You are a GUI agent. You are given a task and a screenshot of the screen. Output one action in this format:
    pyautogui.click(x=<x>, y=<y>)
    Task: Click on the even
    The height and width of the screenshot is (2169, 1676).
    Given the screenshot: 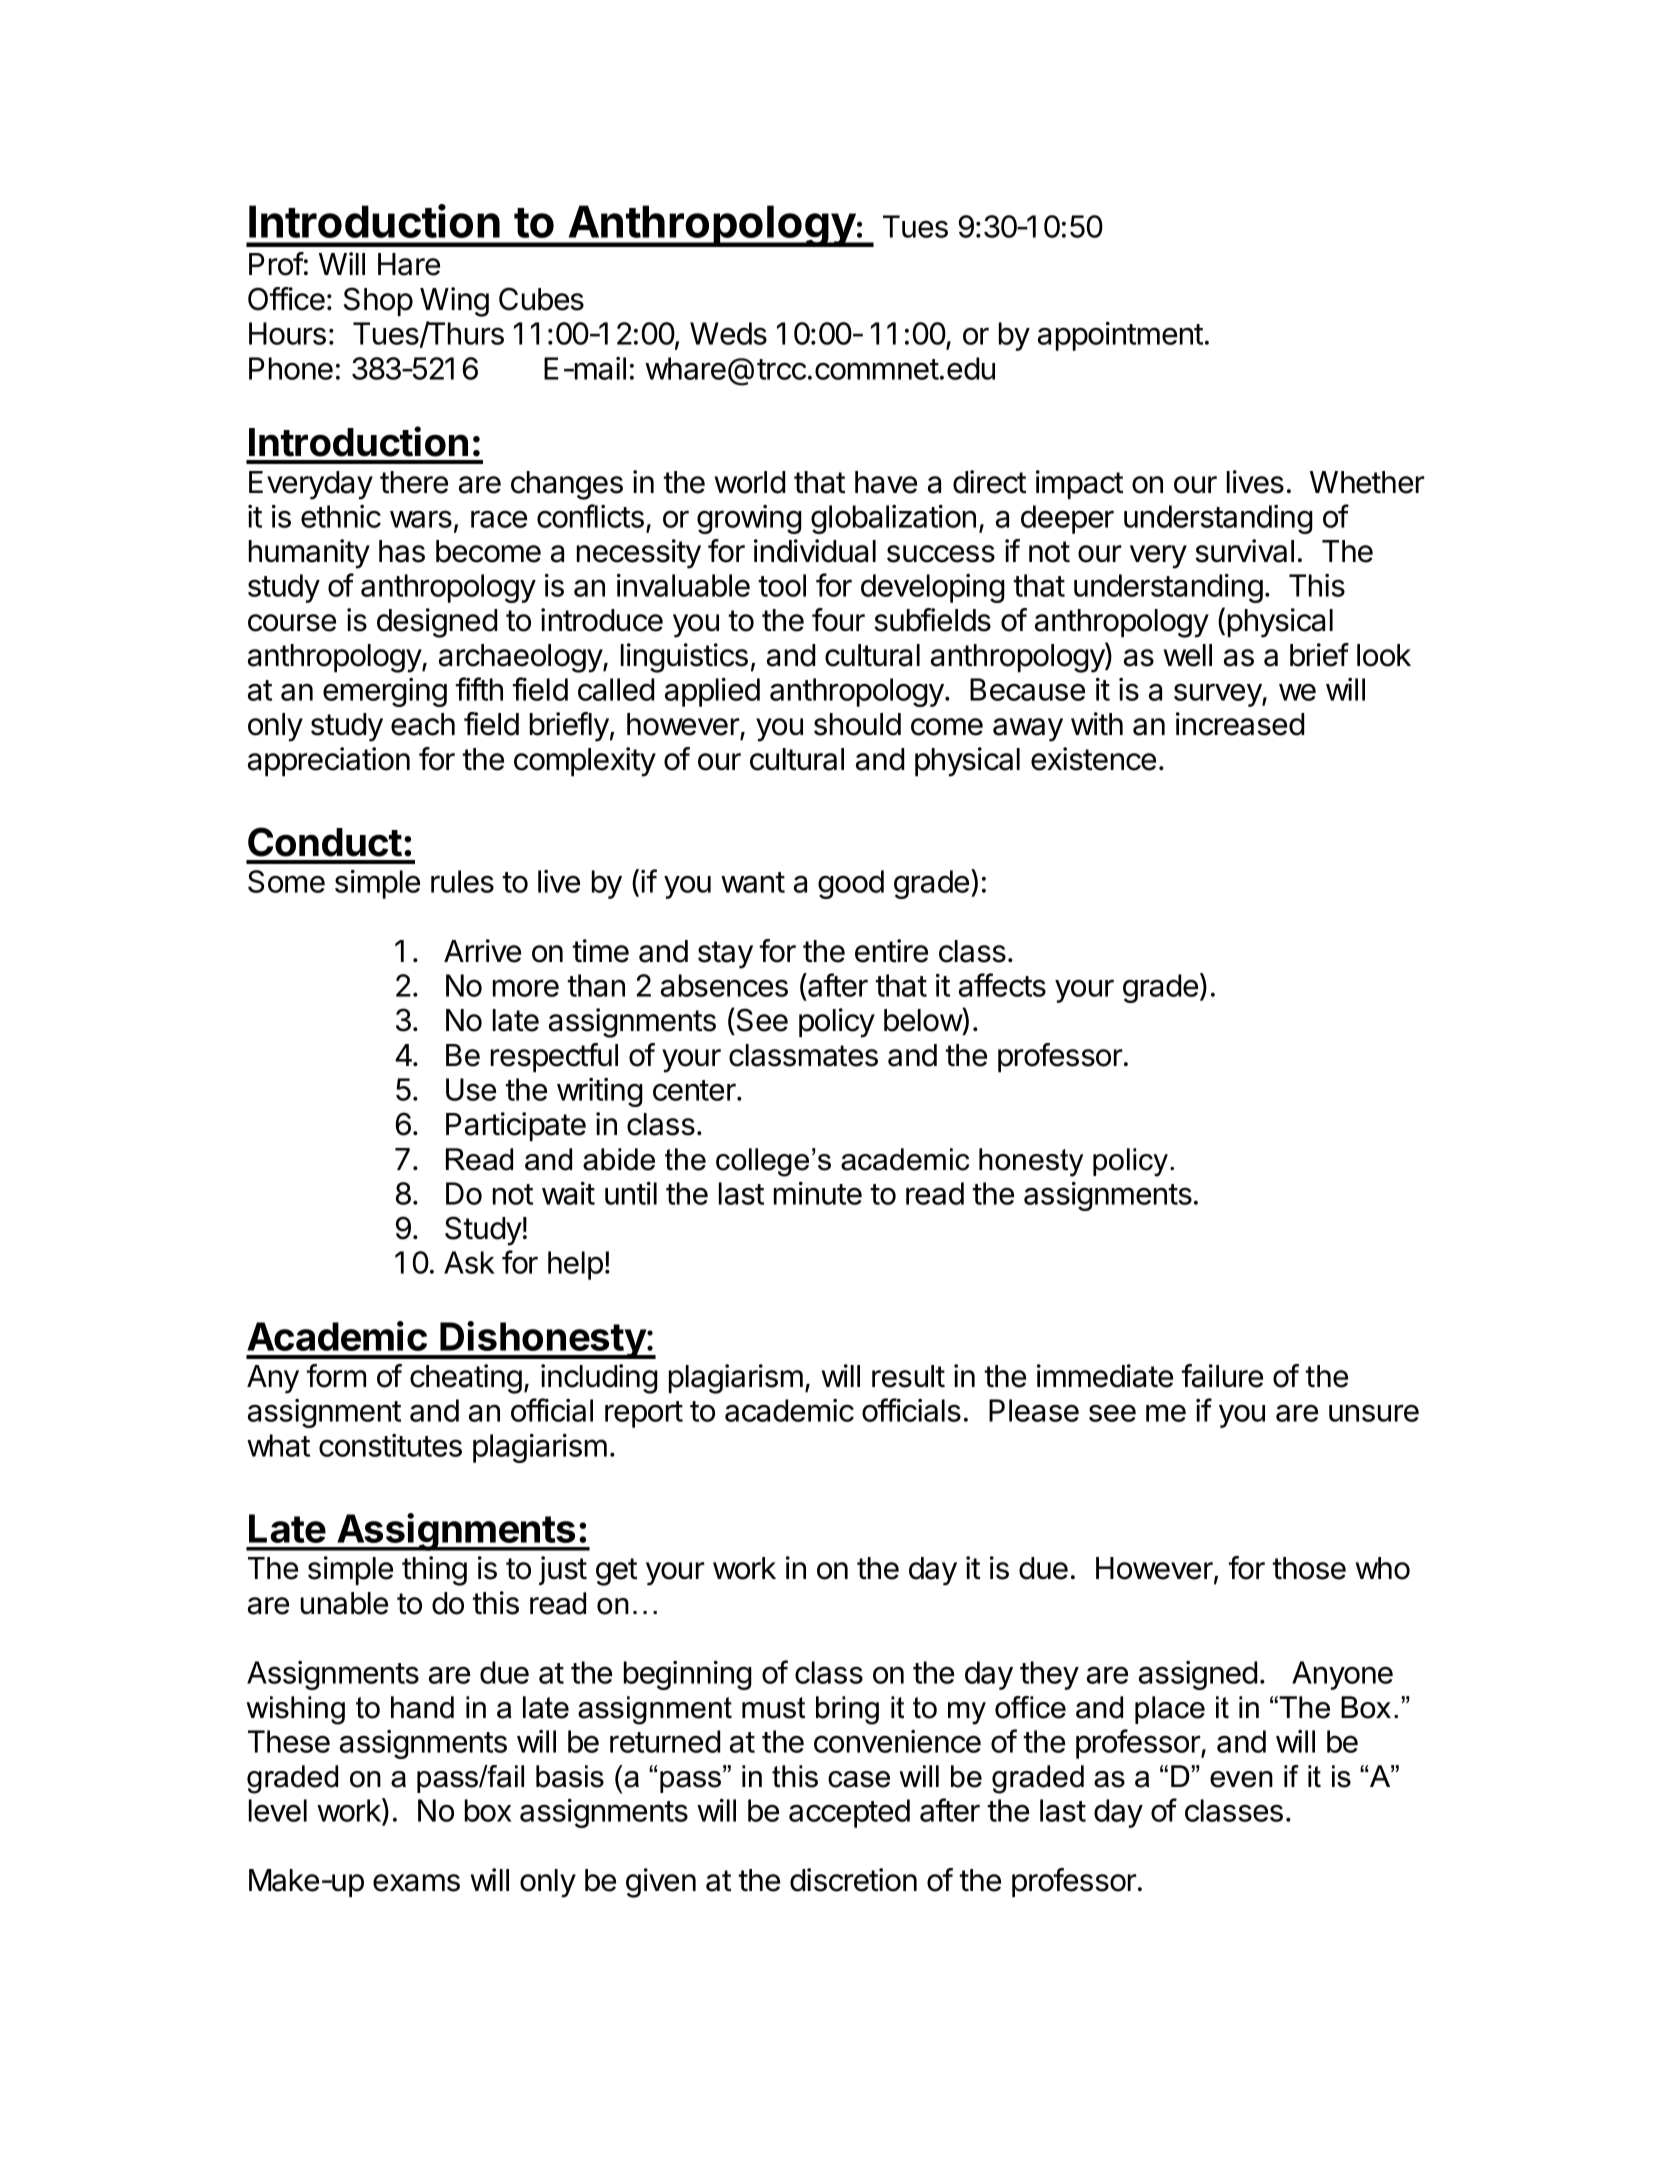 What is the action you would take?
    pyautogui.click(x=1241, y=1779)
